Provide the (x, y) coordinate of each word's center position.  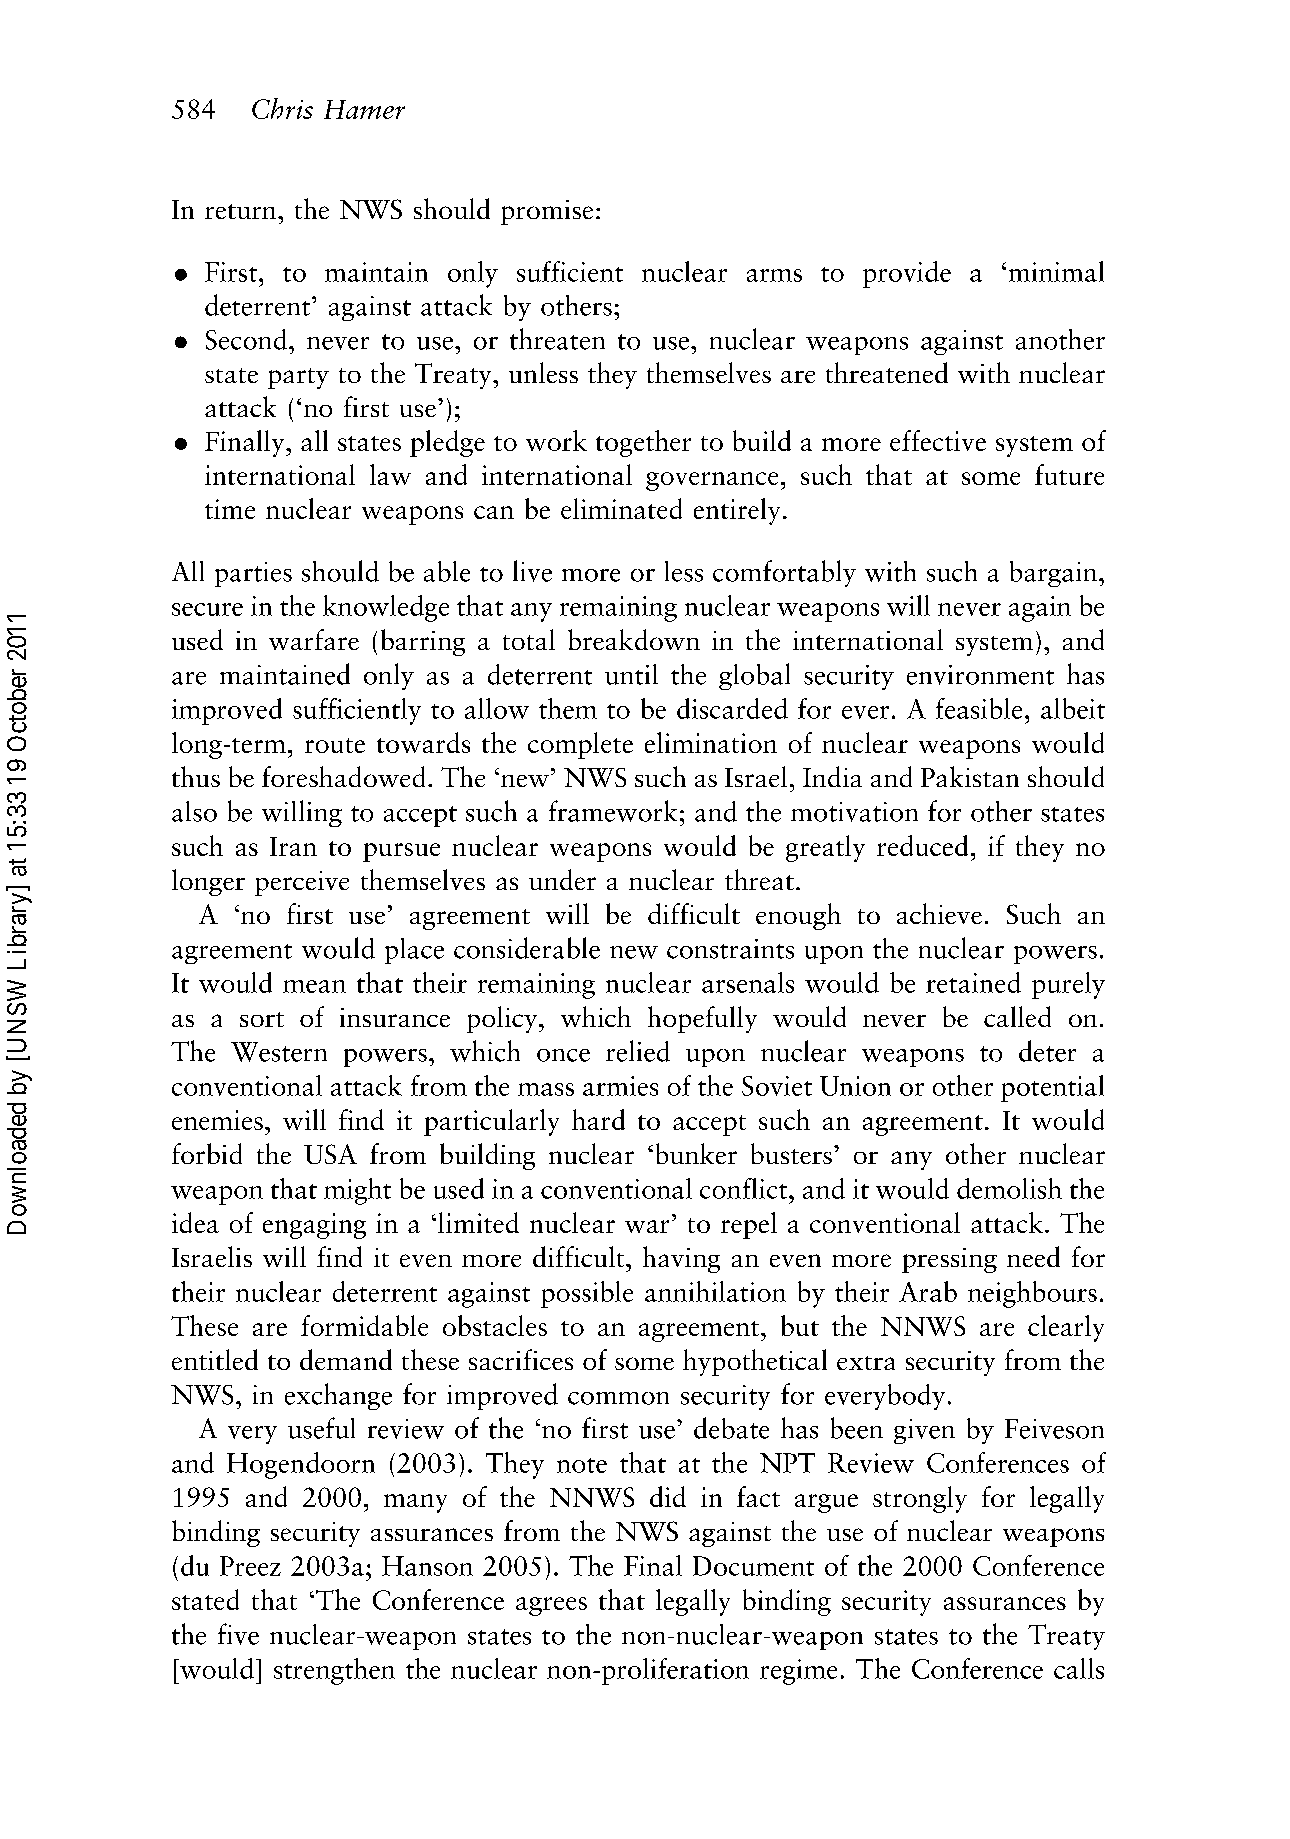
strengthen (334, 1671)
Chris (282, 108)
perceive (302, 883)
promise (547, 212)
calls (1079, 1668)
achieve (939, 913)
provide (907, 274)
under (562, 879)
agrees (551, 1606)
